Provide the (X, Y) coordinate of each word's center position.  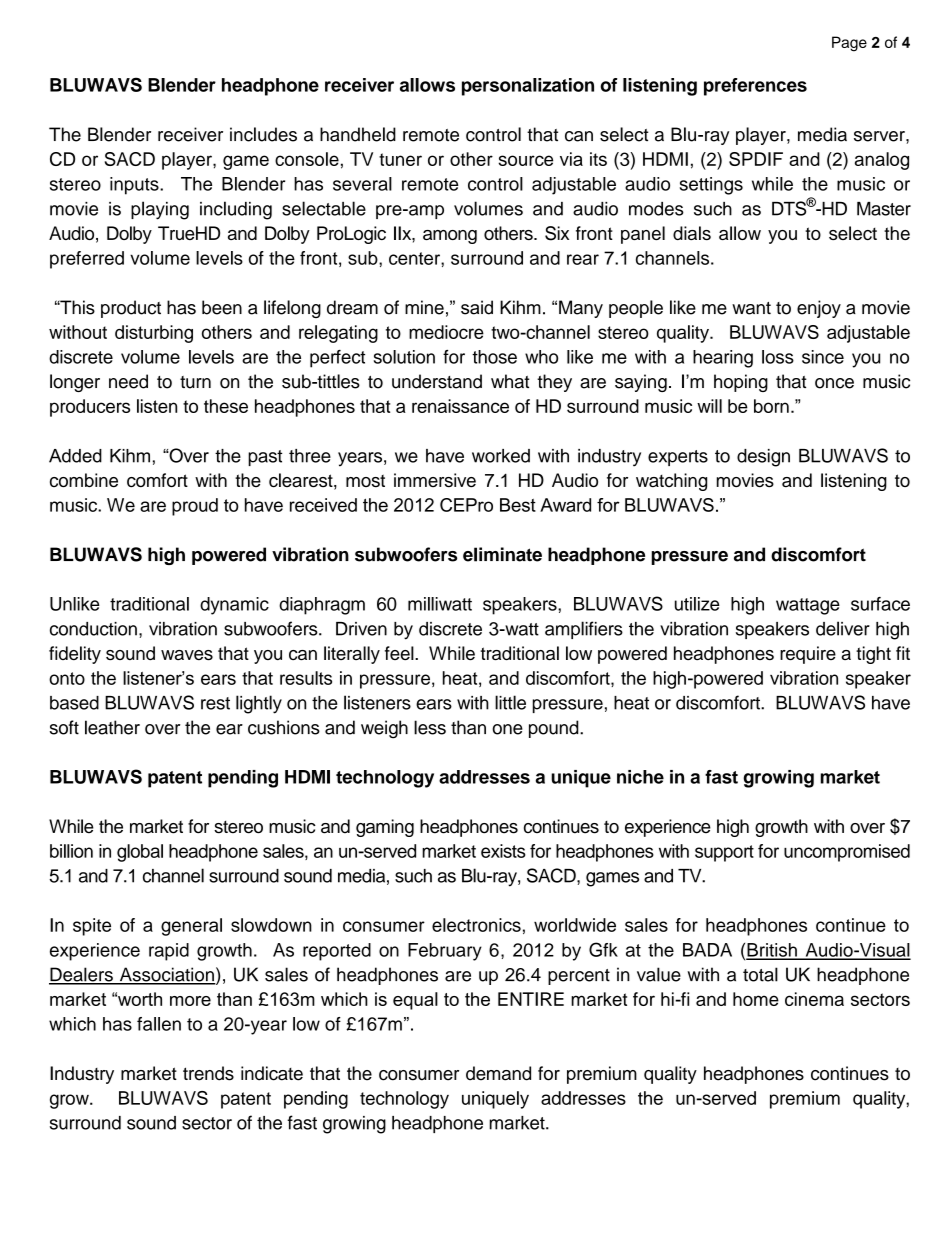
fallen (159, 1024)
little (510, 702)
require (808, 655)
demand (498, 1073)
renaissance (460, 406)
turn (195, 382)
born (771, 406)
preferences (755, 87)
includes (263, 134)
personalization (528, 87)
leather (112, 727)
